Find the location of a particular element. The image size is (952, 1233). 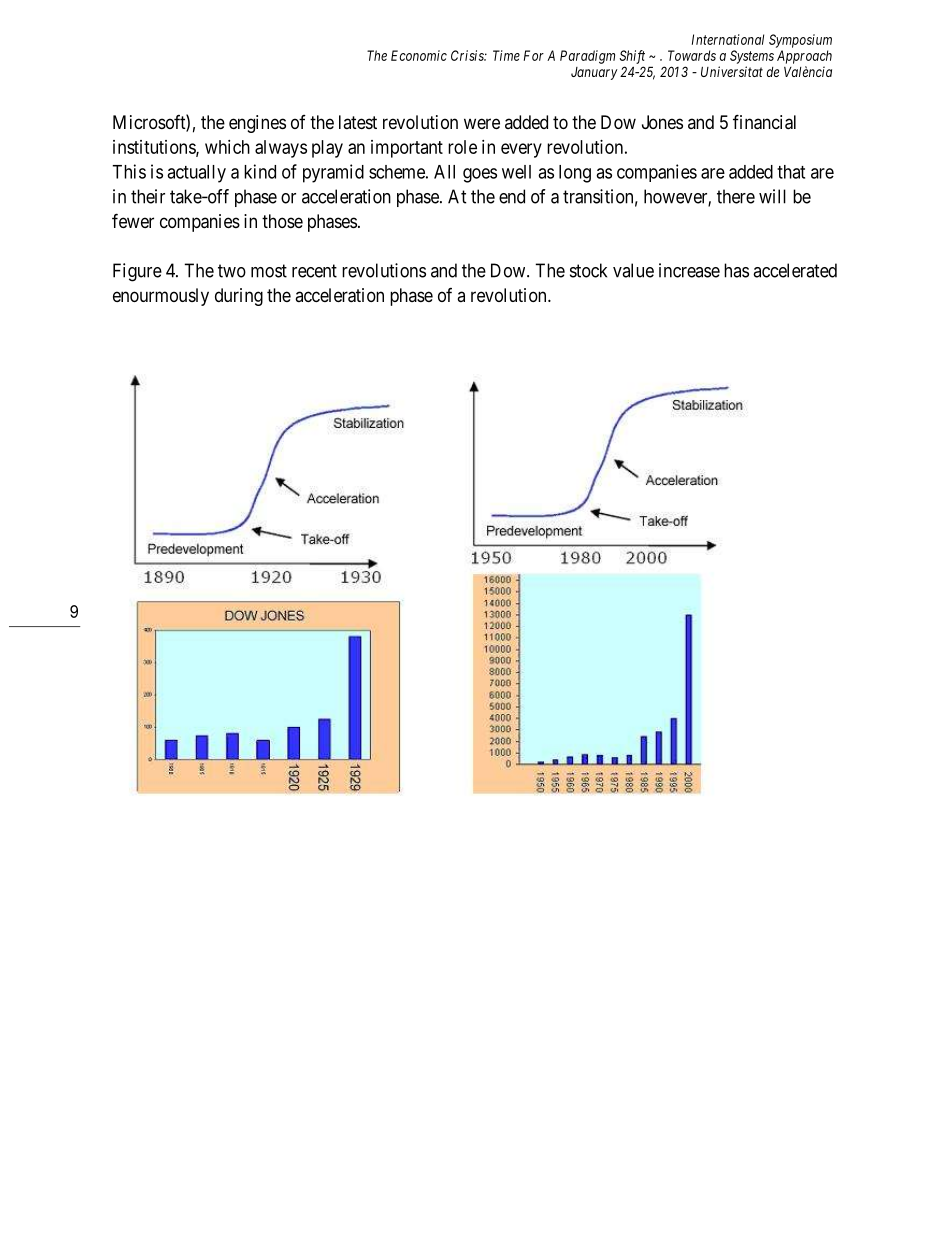

were is located at coordinates (482, 123).
